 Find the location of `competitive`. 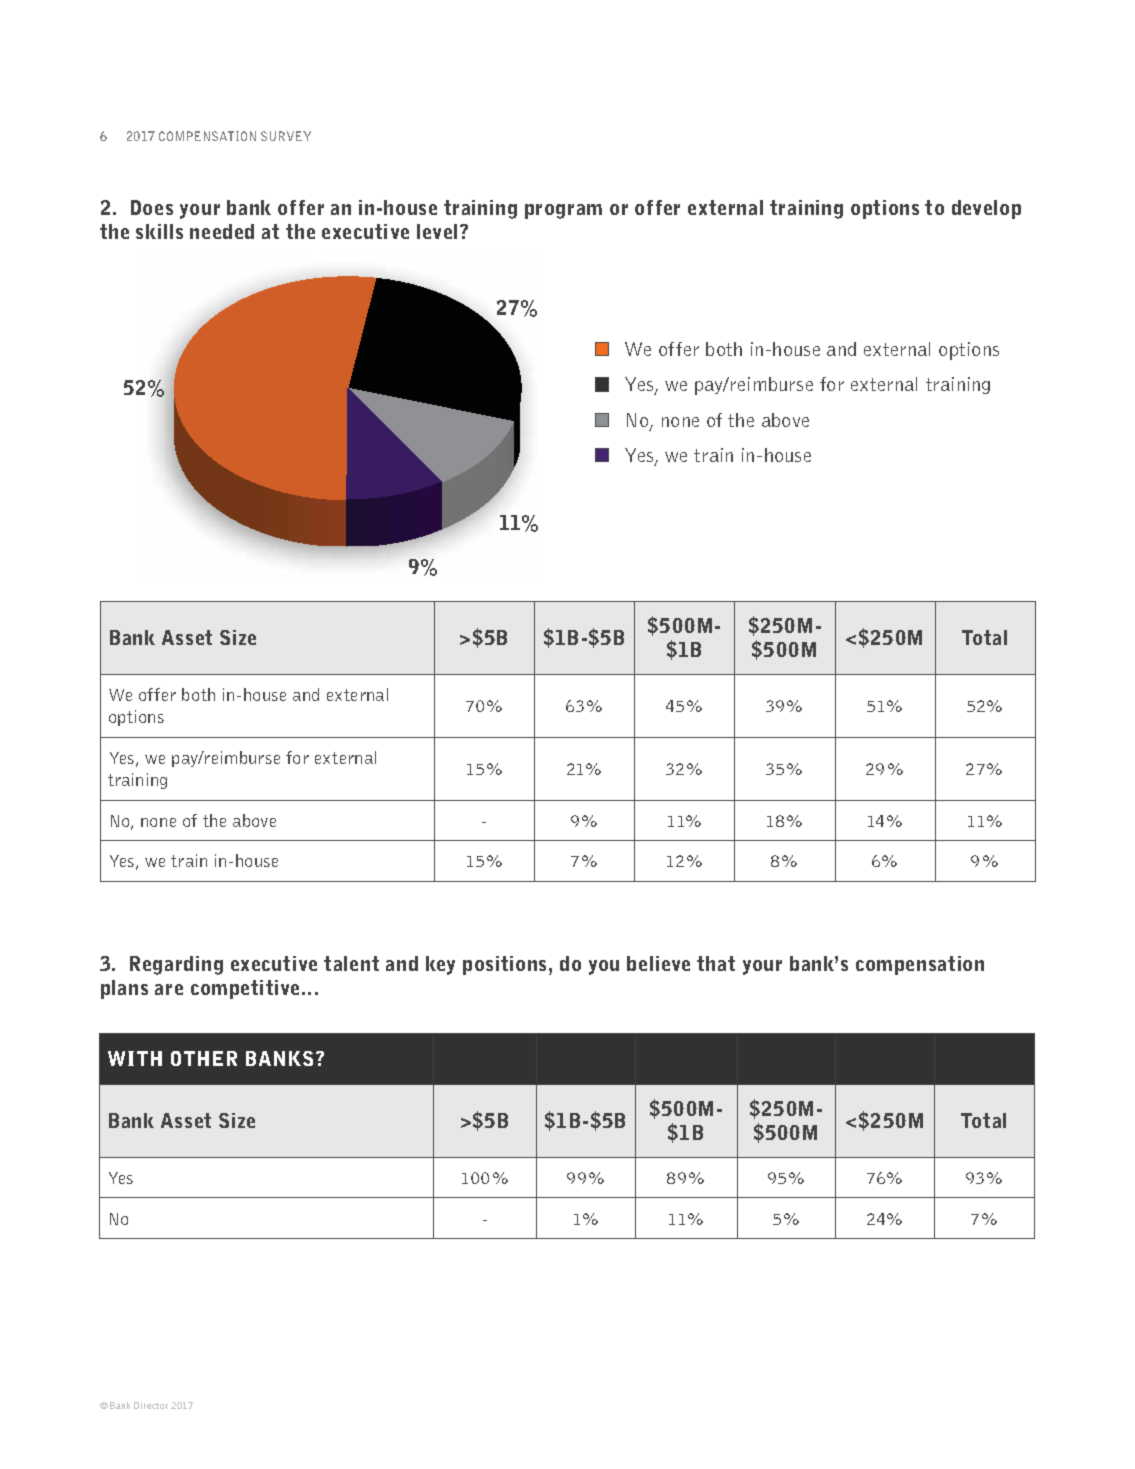

competitive is located at coordinates (245, 989).
